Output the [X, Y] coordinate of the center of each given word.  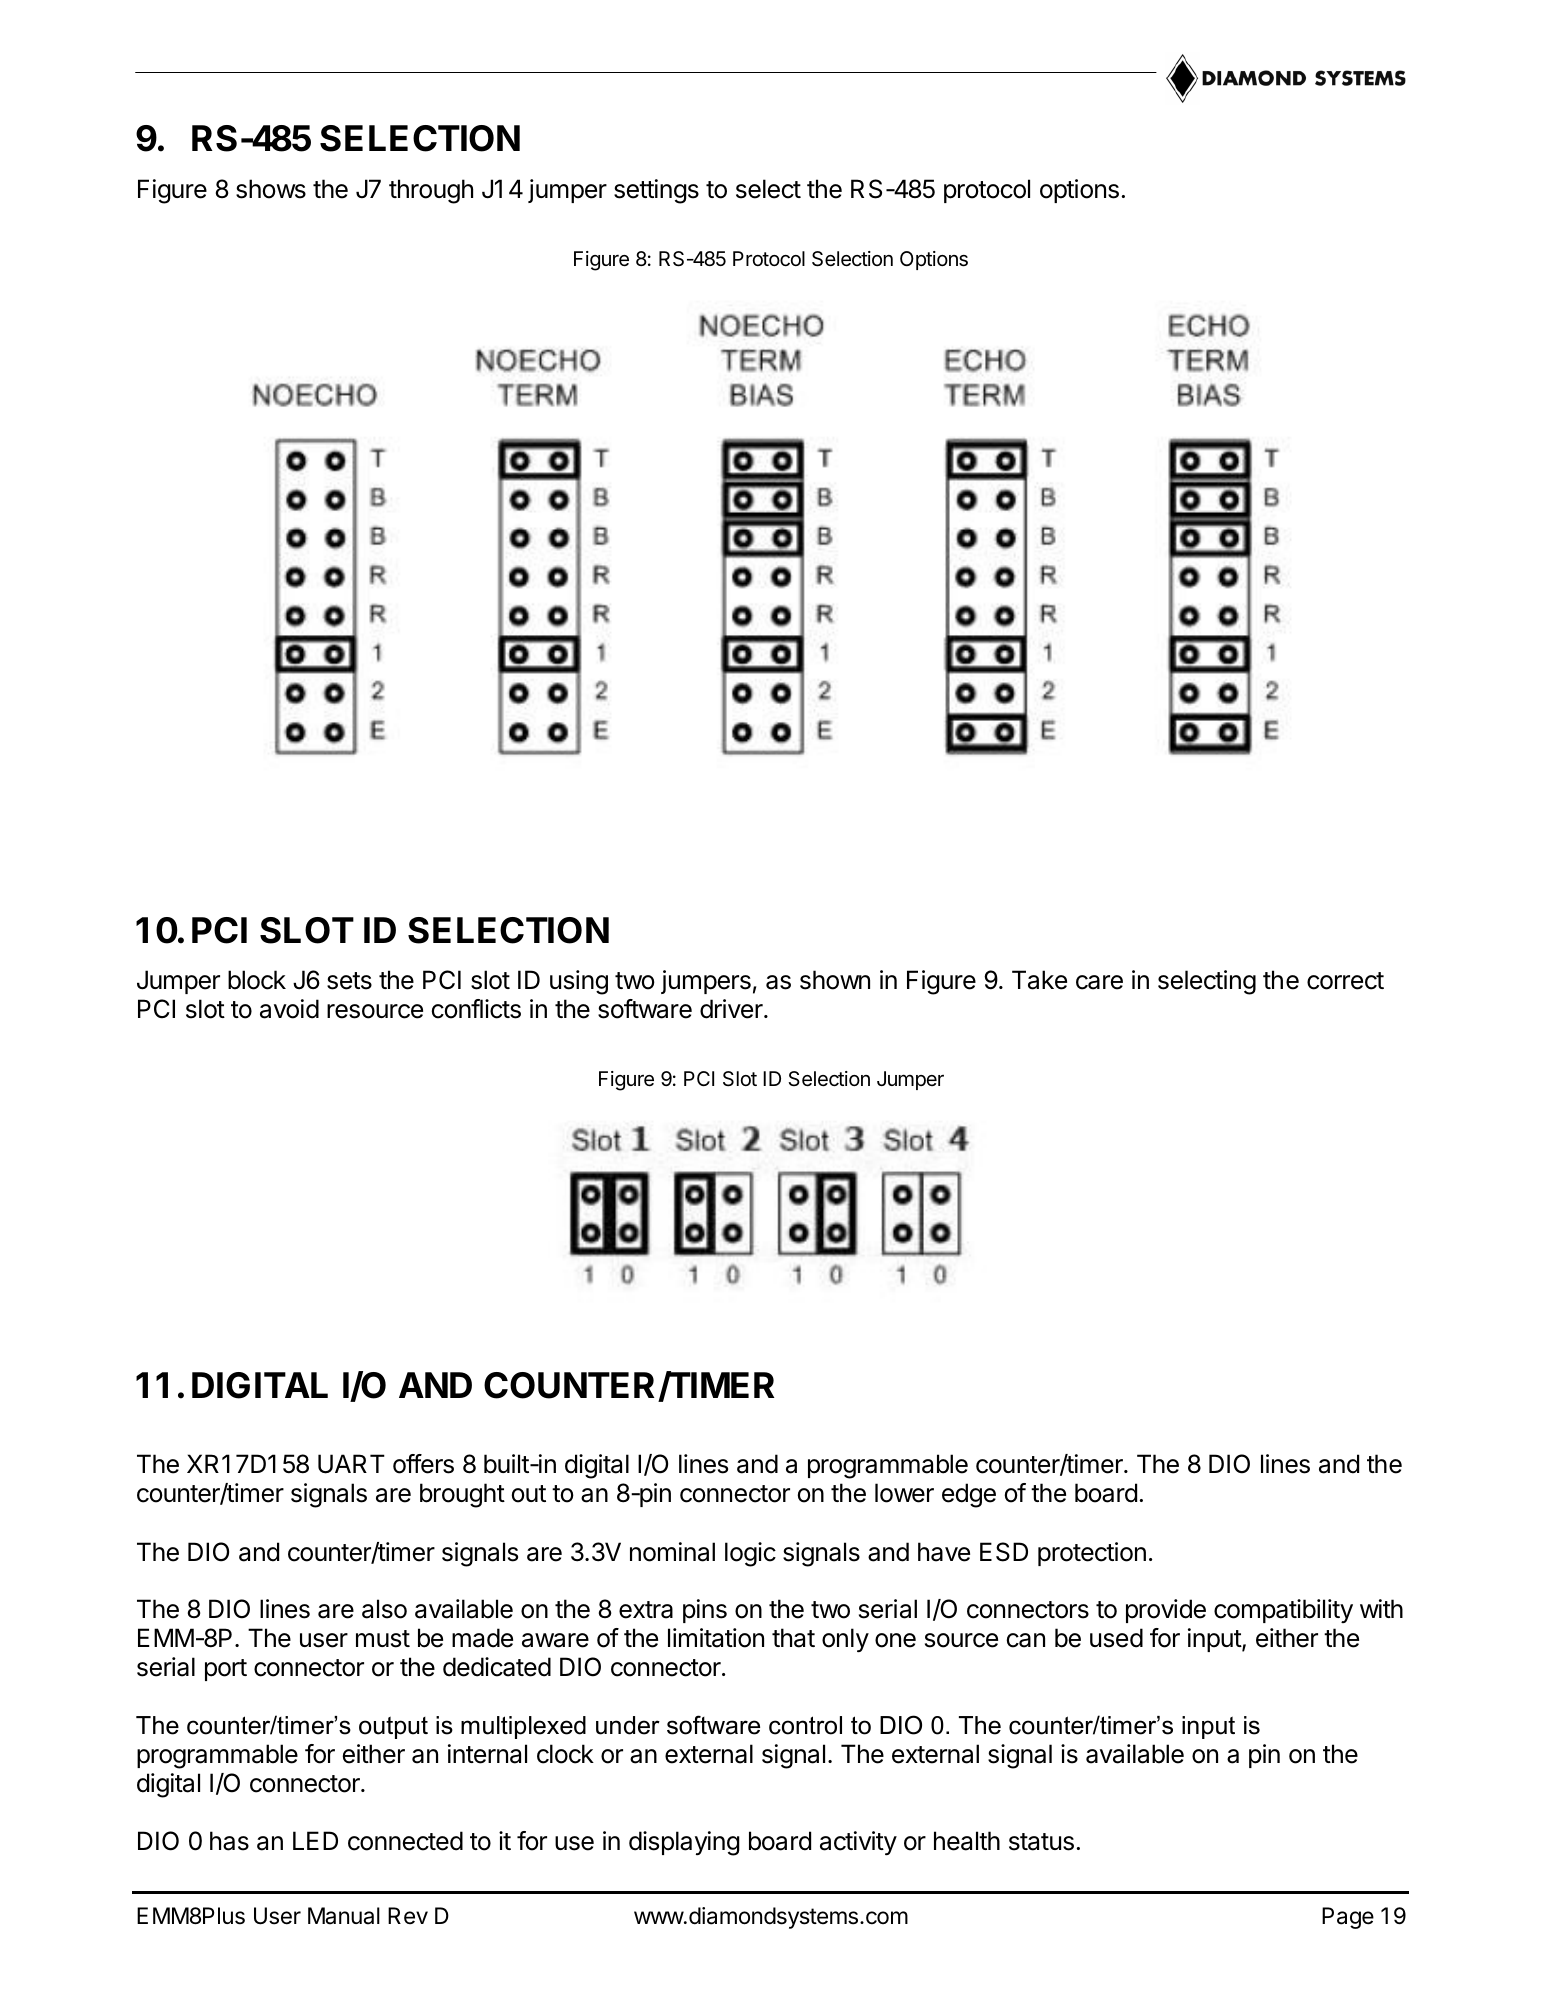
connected [405, 1841]
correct [1345, 981]
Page [1348, 1918]
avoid [289, 1009]
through [431, 191]
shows [271, 189]
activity [858, 1843]
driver [732, 1009]
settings [656, 191]
